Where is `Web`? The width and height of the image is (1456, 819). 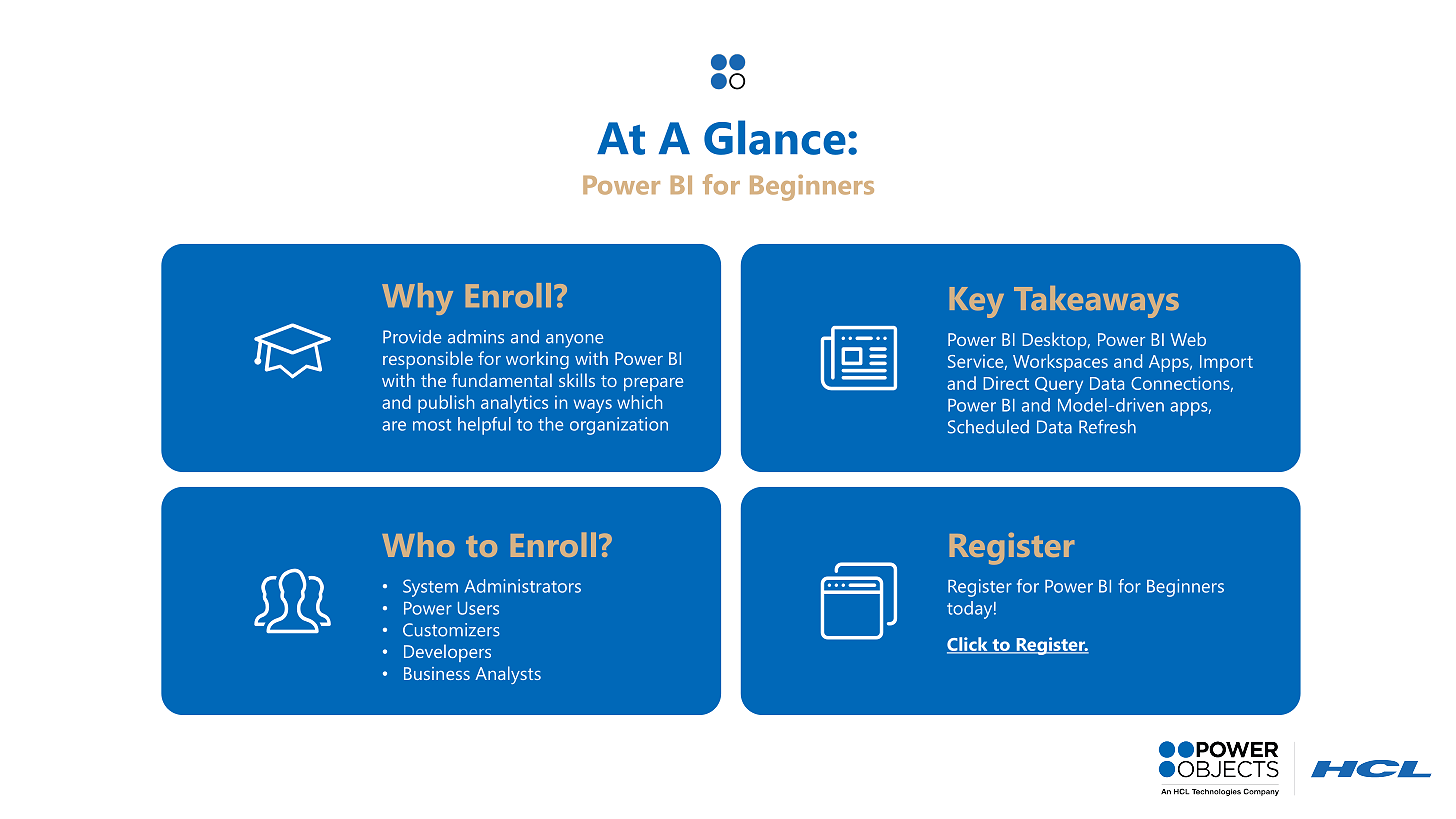 Web is located at coordinates (1188, 339).
